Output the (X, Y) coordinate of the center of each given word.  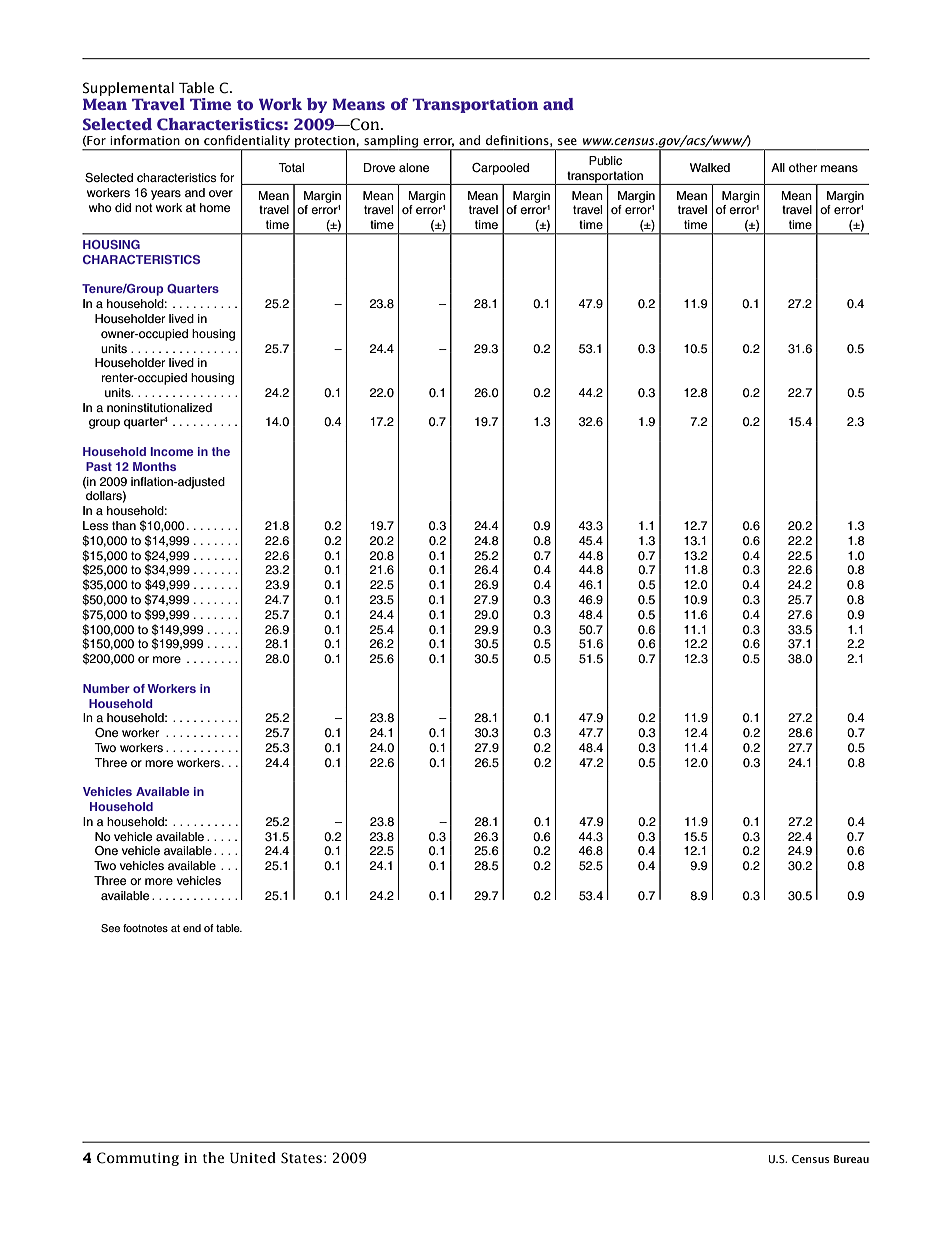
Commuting (138, 1159)
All (778, 167)
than (124, 525)
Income (172, 451)
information (145, 140)
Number (106, 688)
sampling (391, 142)
